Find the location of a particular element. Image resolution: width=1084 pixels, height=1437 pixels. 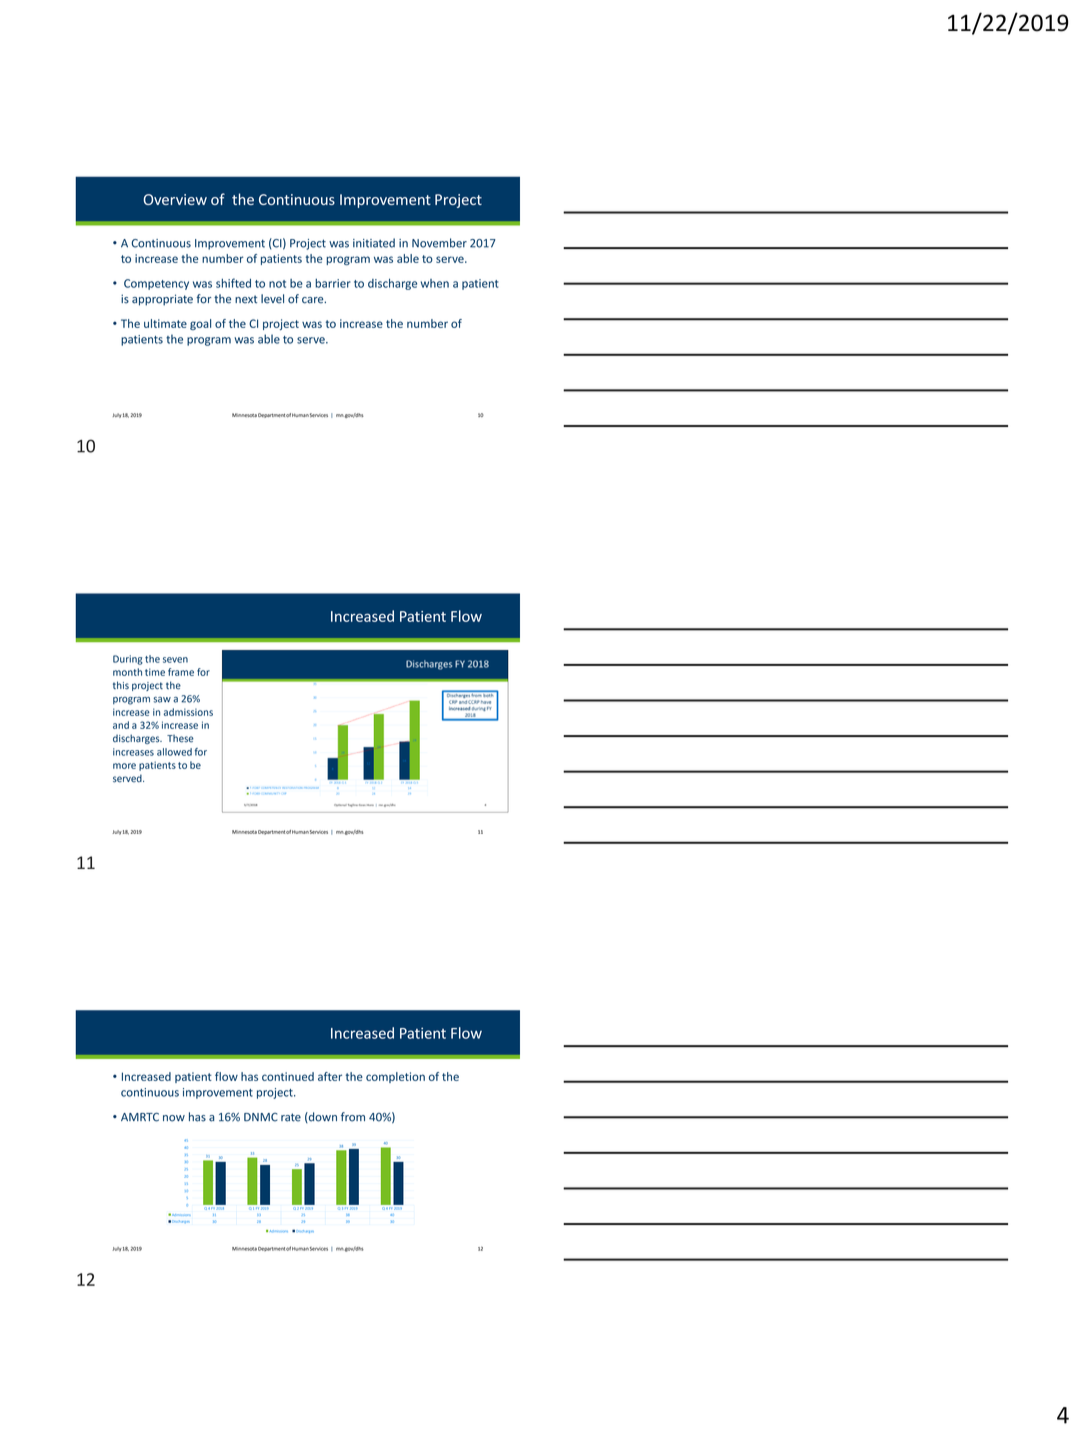

allowed is located at coordinates (174, 752).
